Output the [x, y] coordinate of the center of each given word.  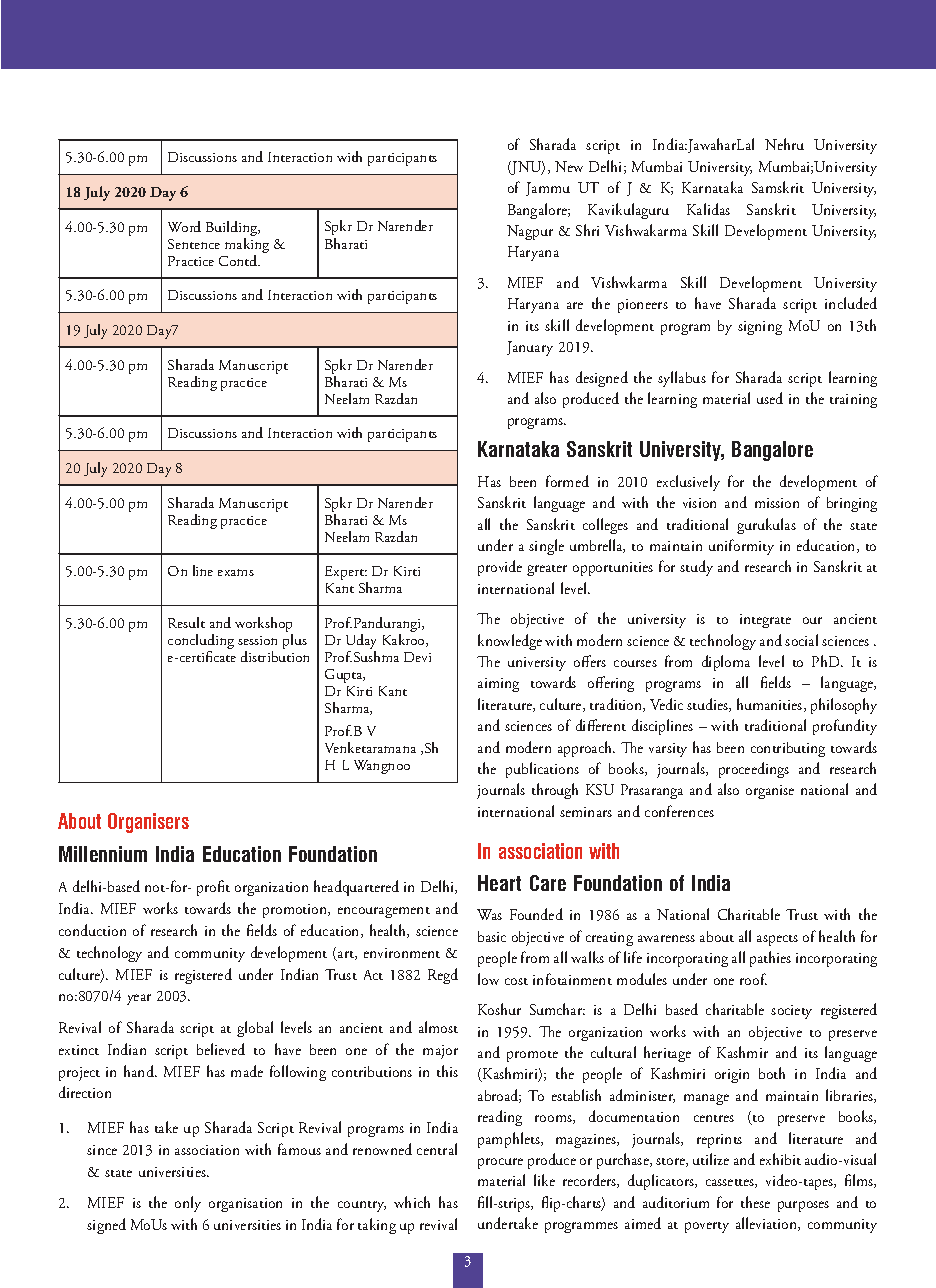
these [755, 1202]
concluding [201, 643]
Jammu [548, 189]
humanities [771, 705]
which [412, 1202]
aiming [498, 685]
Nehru [784, 144]
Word [184, 226]
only [188, 1204]
